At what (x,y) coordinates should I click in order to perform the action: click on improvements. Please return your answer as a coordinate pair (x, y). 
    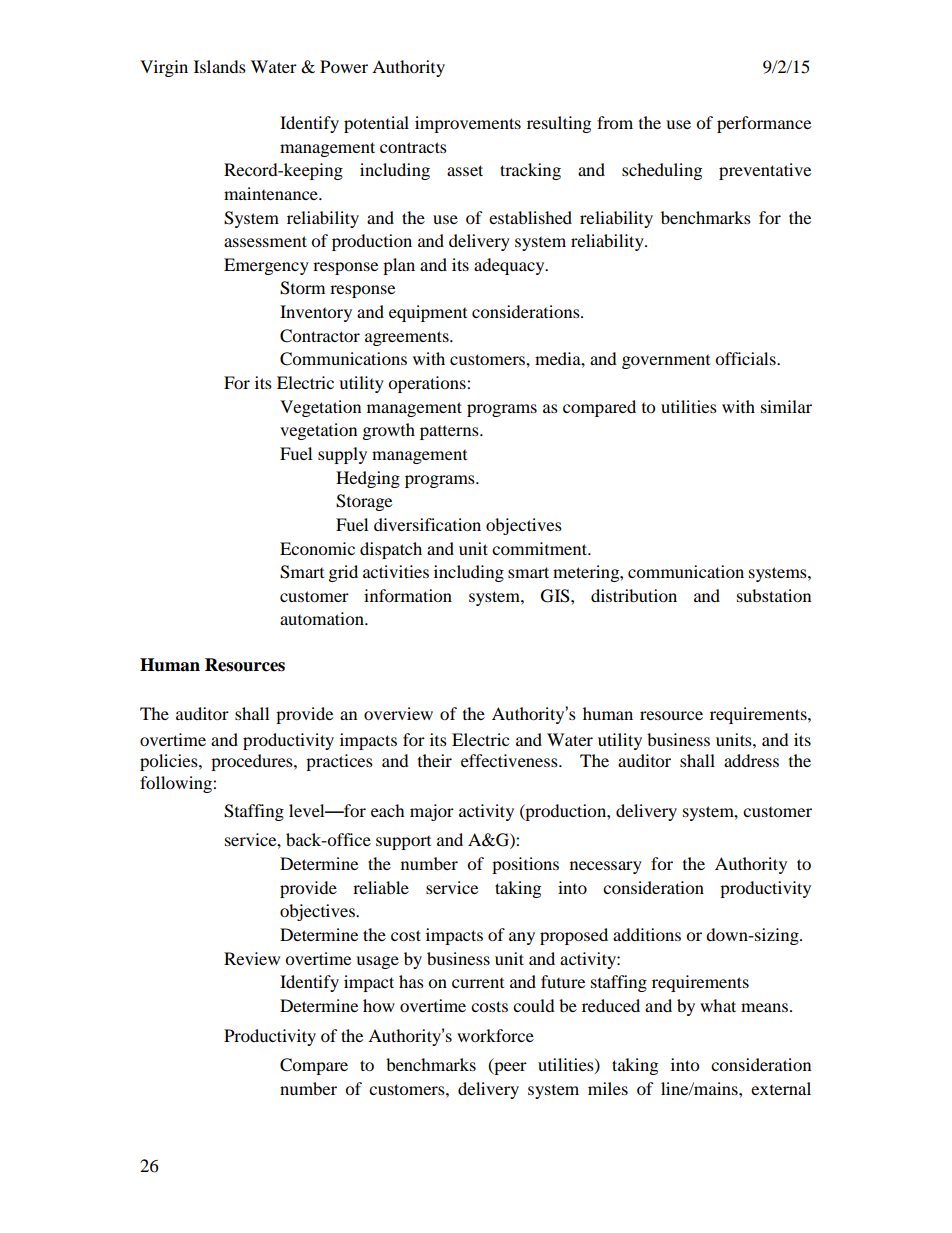
    Looking at the image, I should click on (468, 124).
